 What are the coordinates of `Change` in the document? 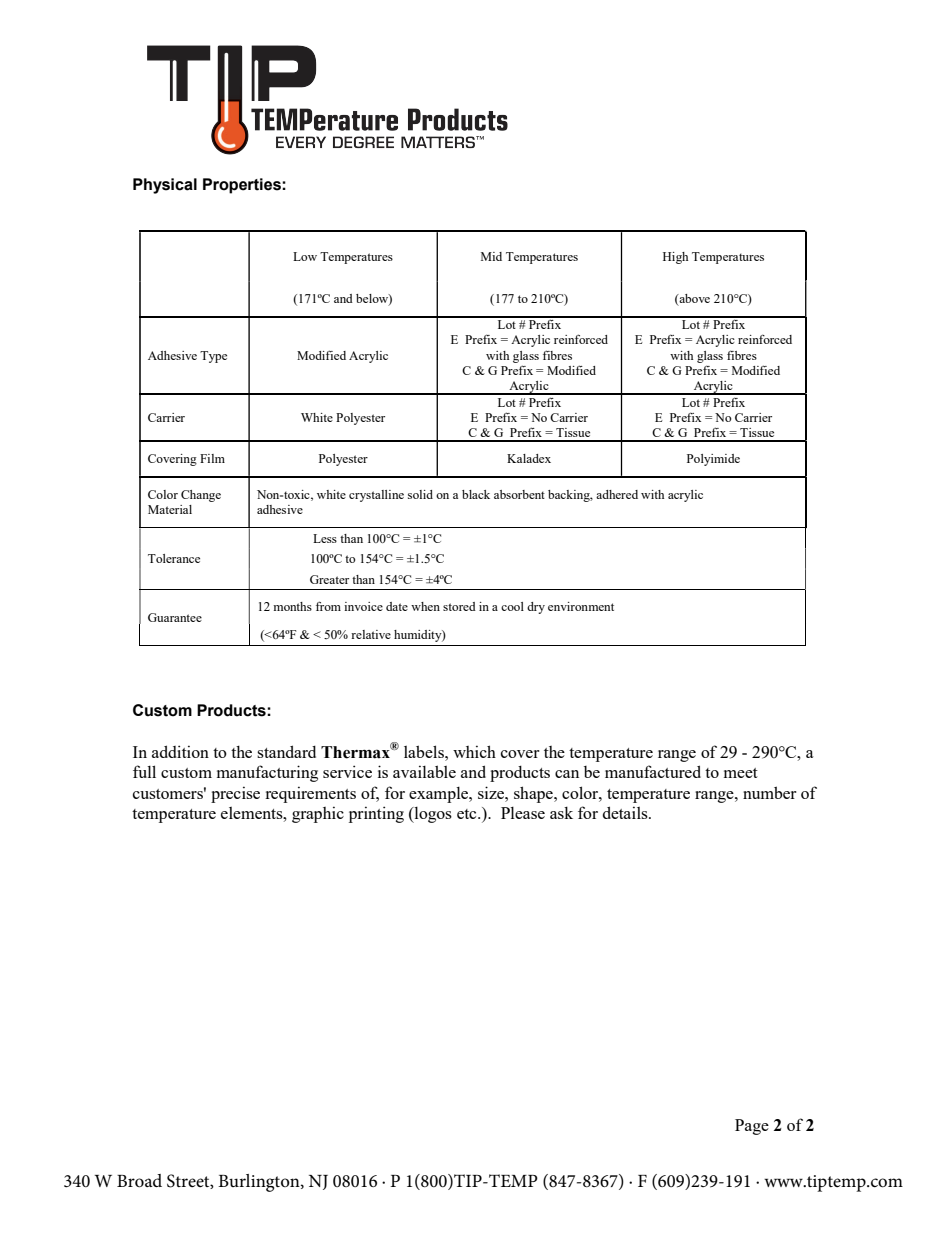 It's located at (201, 496).
